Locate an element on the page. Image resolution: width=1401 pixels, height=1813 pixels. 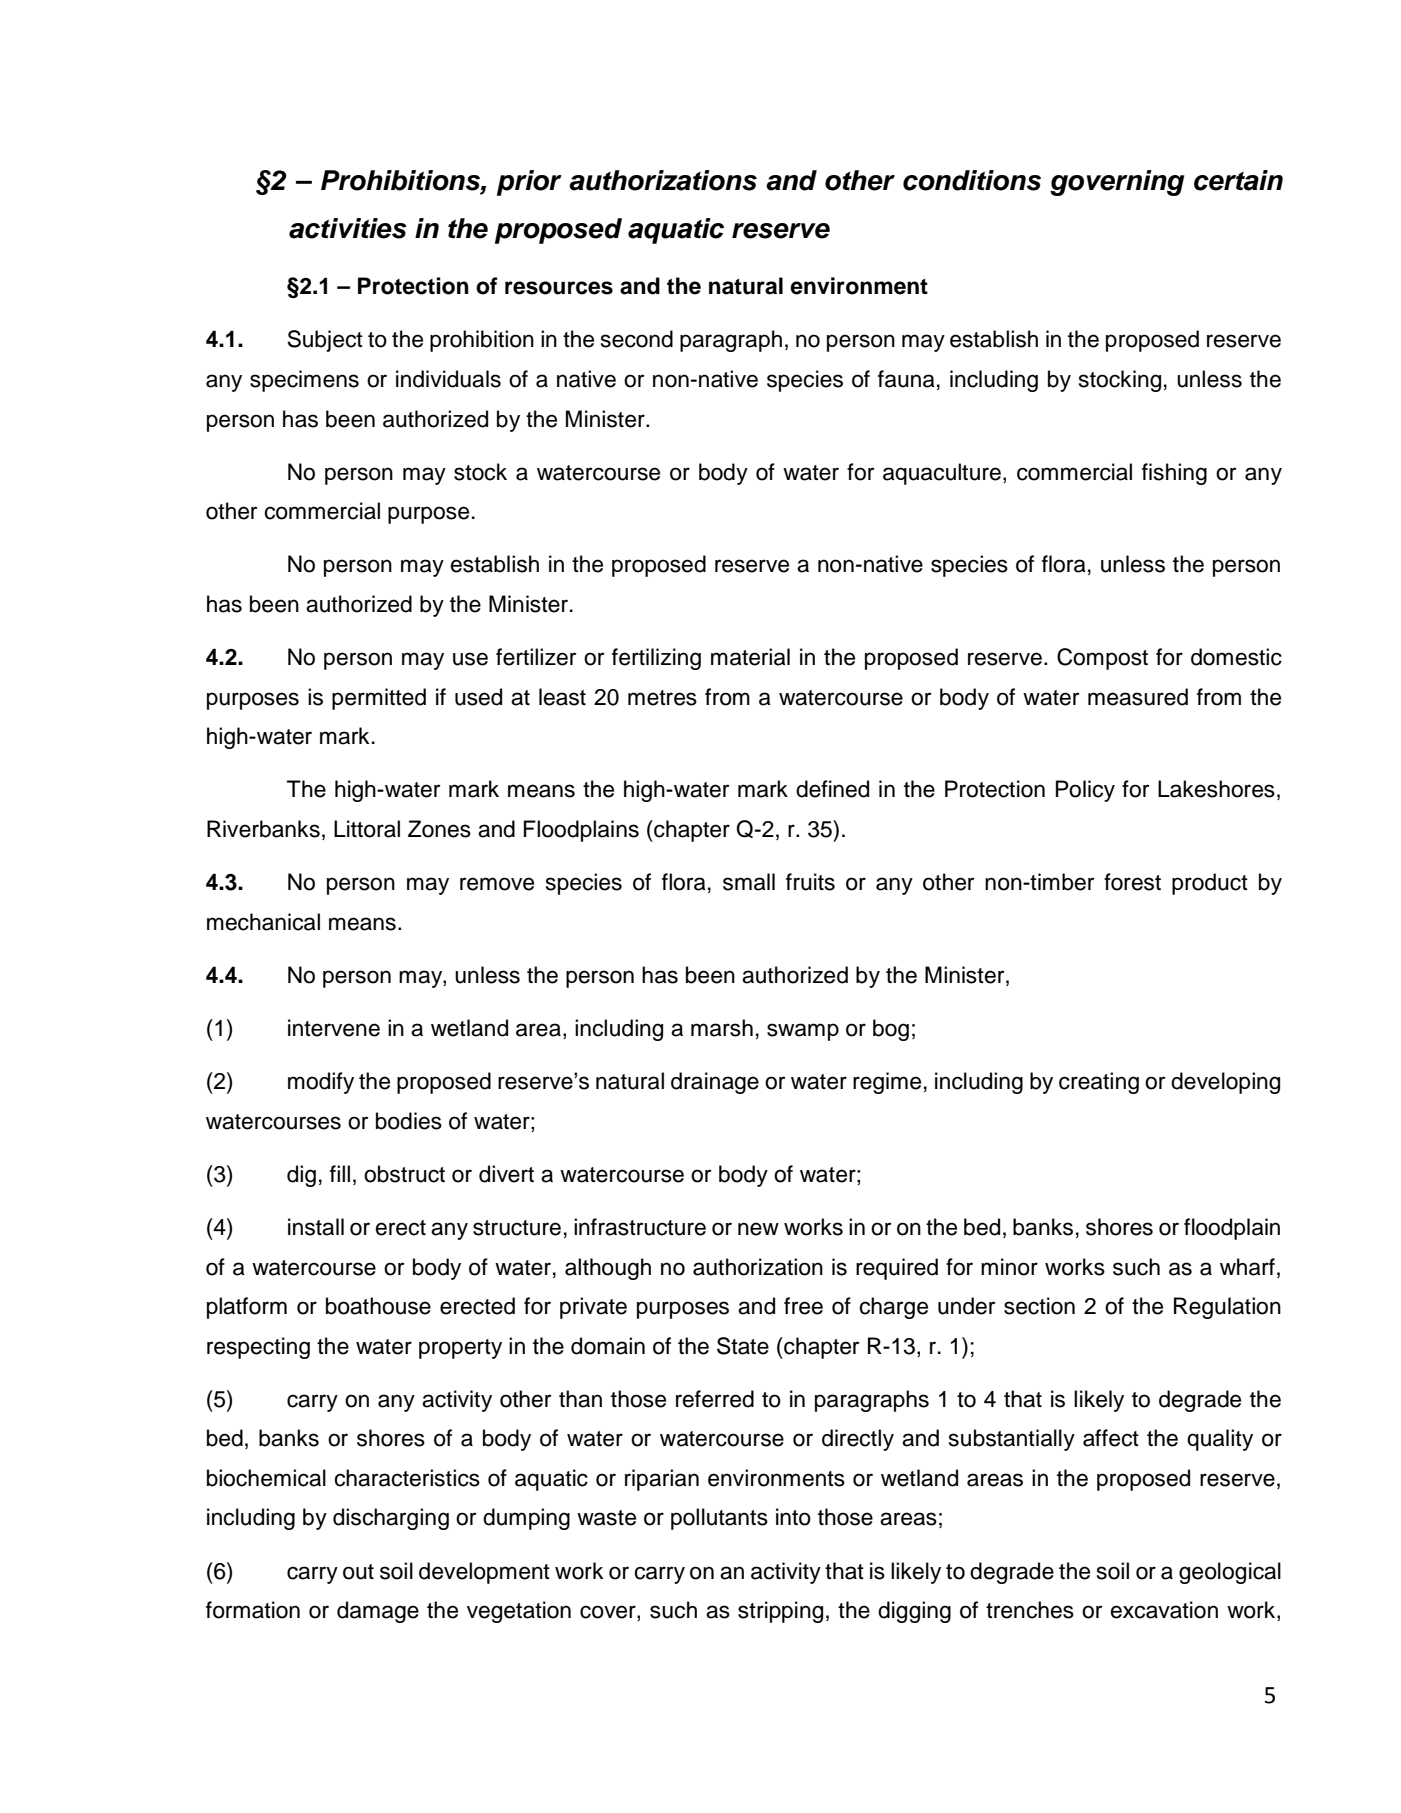
governing is located at coordinates (1117, 183).
